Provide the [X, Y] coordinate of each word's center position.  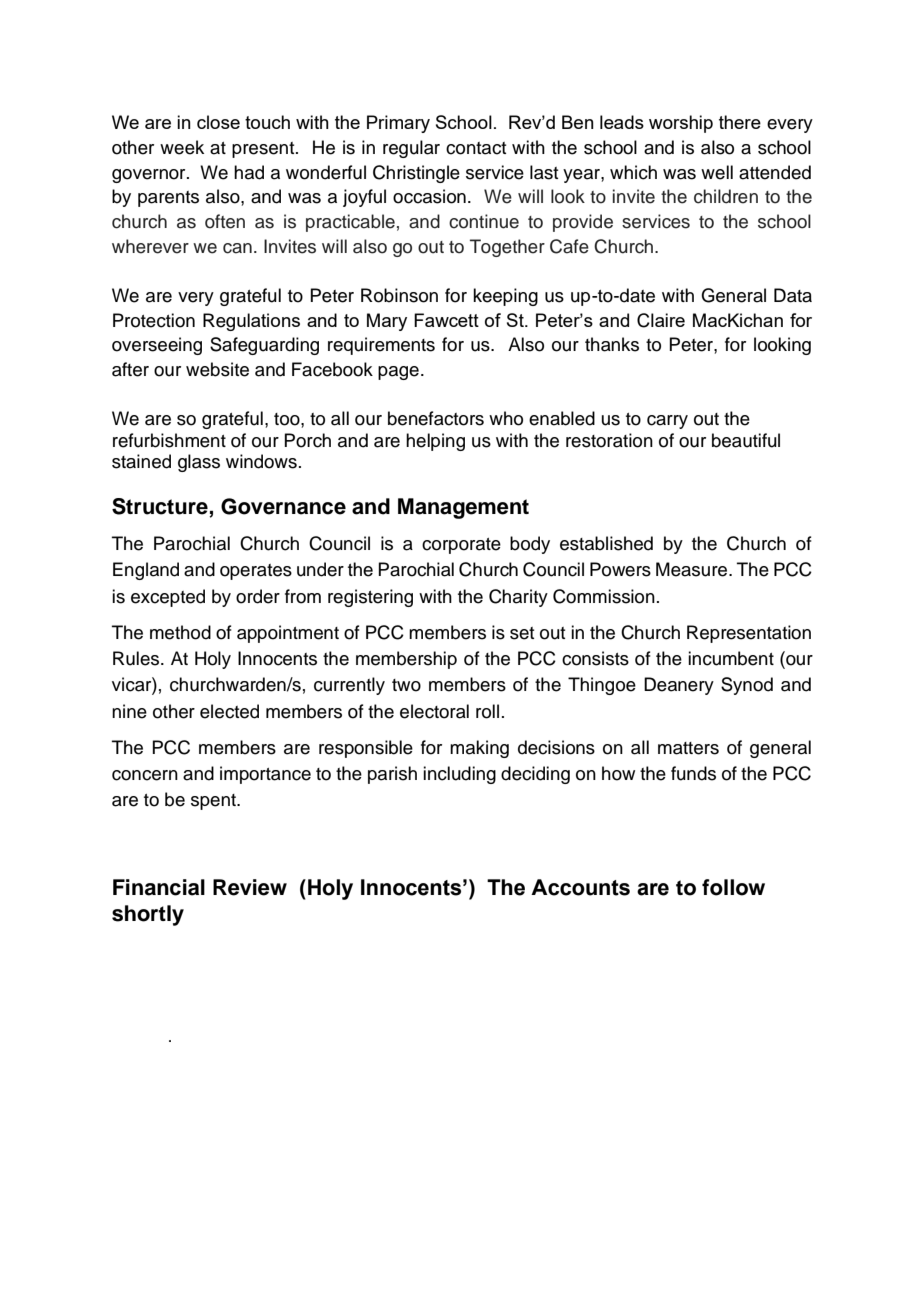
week [182, 147]
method [180, 632]
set [522, 633]
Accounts [580, 887]
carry [667, 422]
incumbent [731, 658]
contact [476, 148]
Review [250, 887]
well [717, 172]
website [217, 369]
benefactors [436, 418]
